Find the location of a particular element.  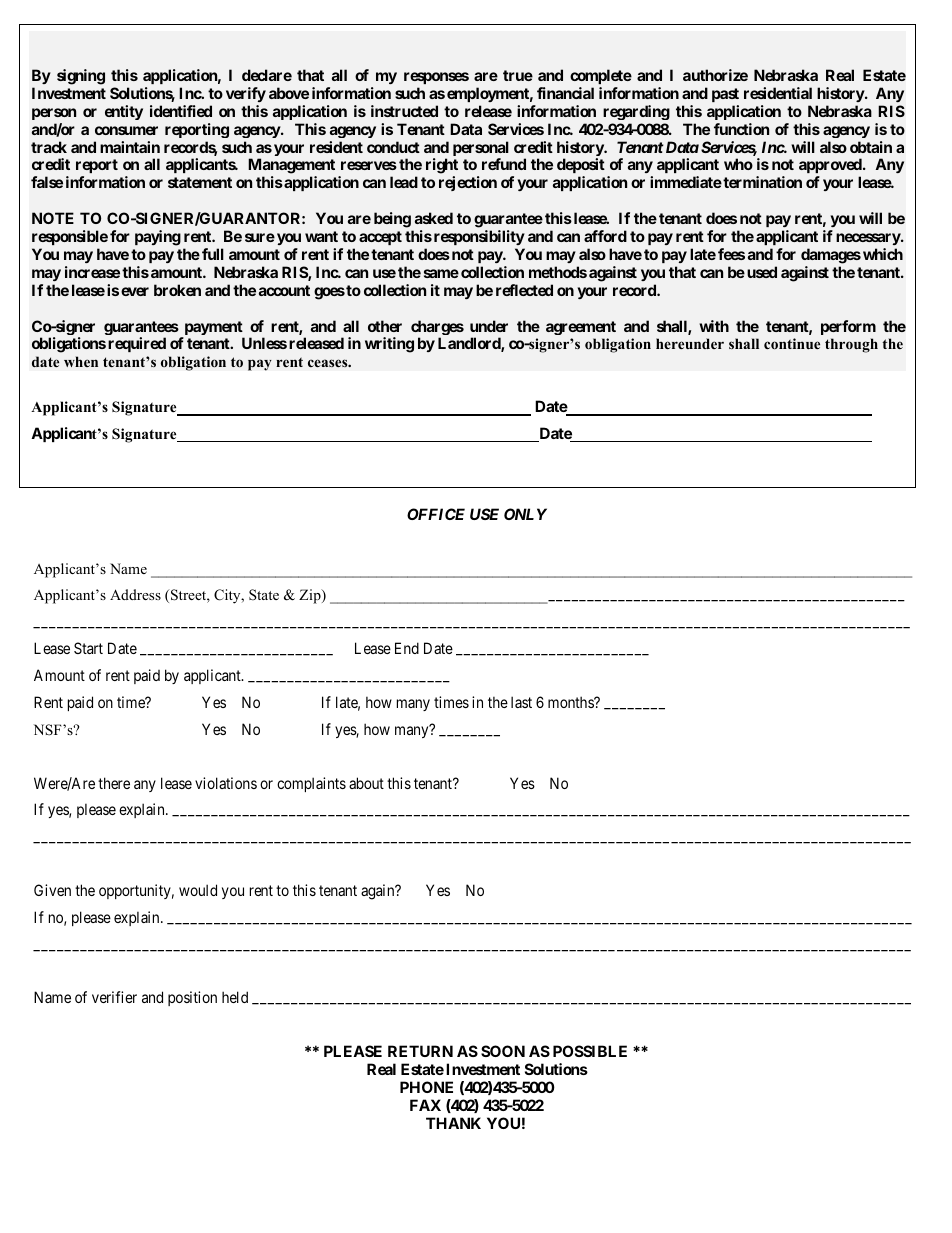

instructed is located at coordinates (404, 111).
